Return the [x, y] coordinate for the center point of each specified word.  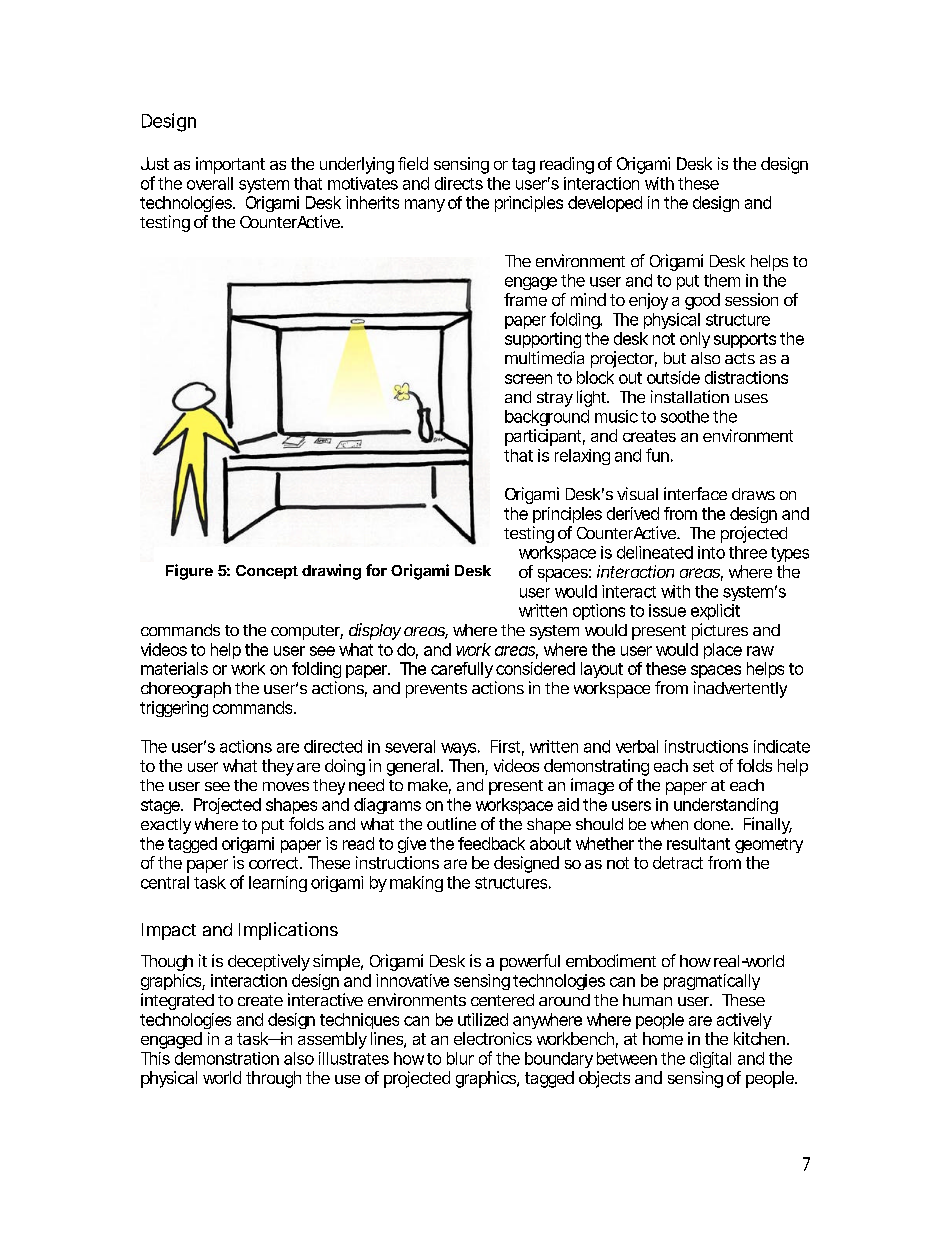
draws [753, 494]
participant [543, 437]
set [703, 766]
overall [210, 183]
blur [460, 1058]
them [721, 280]
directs [459, 183]
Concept [267, 572]
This [155, 1058]
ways [458, 749]
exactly [166, 826]
